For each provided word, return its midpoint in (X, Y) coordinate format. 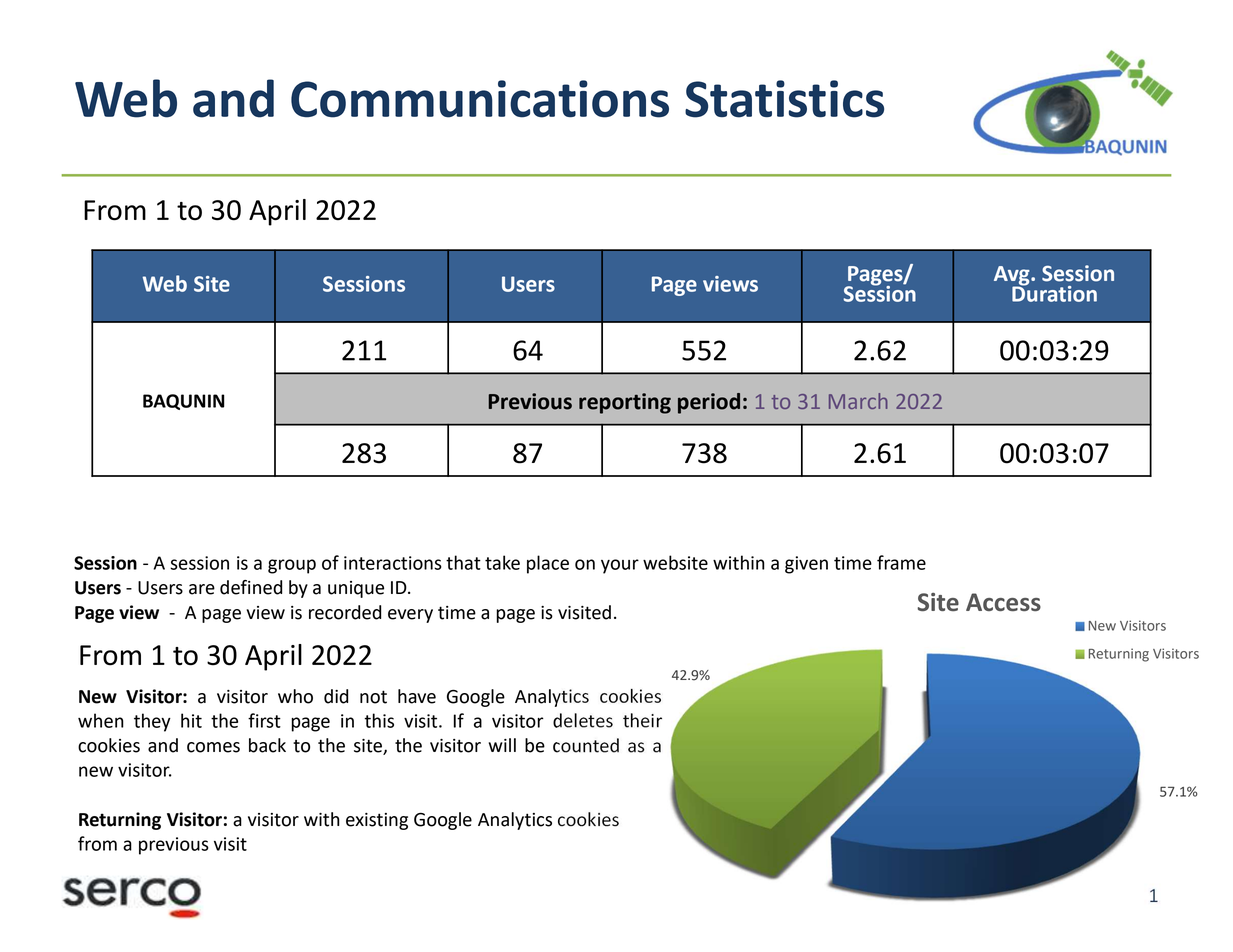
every (410, 616)
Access (1003, 602)
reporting (625, 403)
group (292, 566)
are (202, 589)
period (709, 403)
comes (213, 747)
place (548, 564)
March (858, 401)
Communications (480, 99)
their (642, 720)
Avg (1013, 277)
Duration (1054, 292)
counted (586, 745)
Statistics (784, 99)
